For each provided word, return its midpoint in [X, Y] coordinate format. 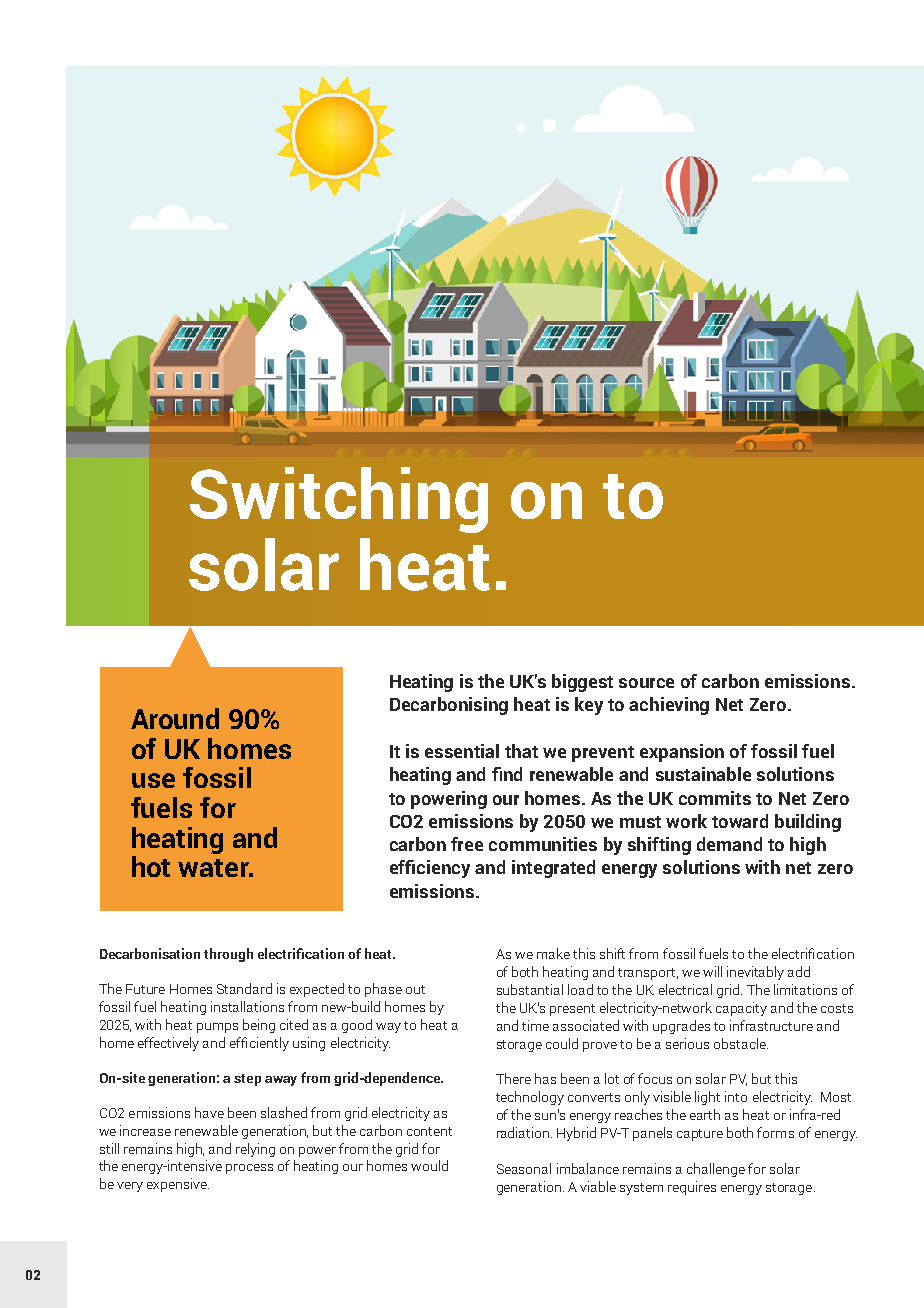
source [646, 683]
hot [151, 866]
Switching [339, 500]
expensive [178, 1185]
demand [729, 844]
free [467, 844]
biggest [582, 683]
